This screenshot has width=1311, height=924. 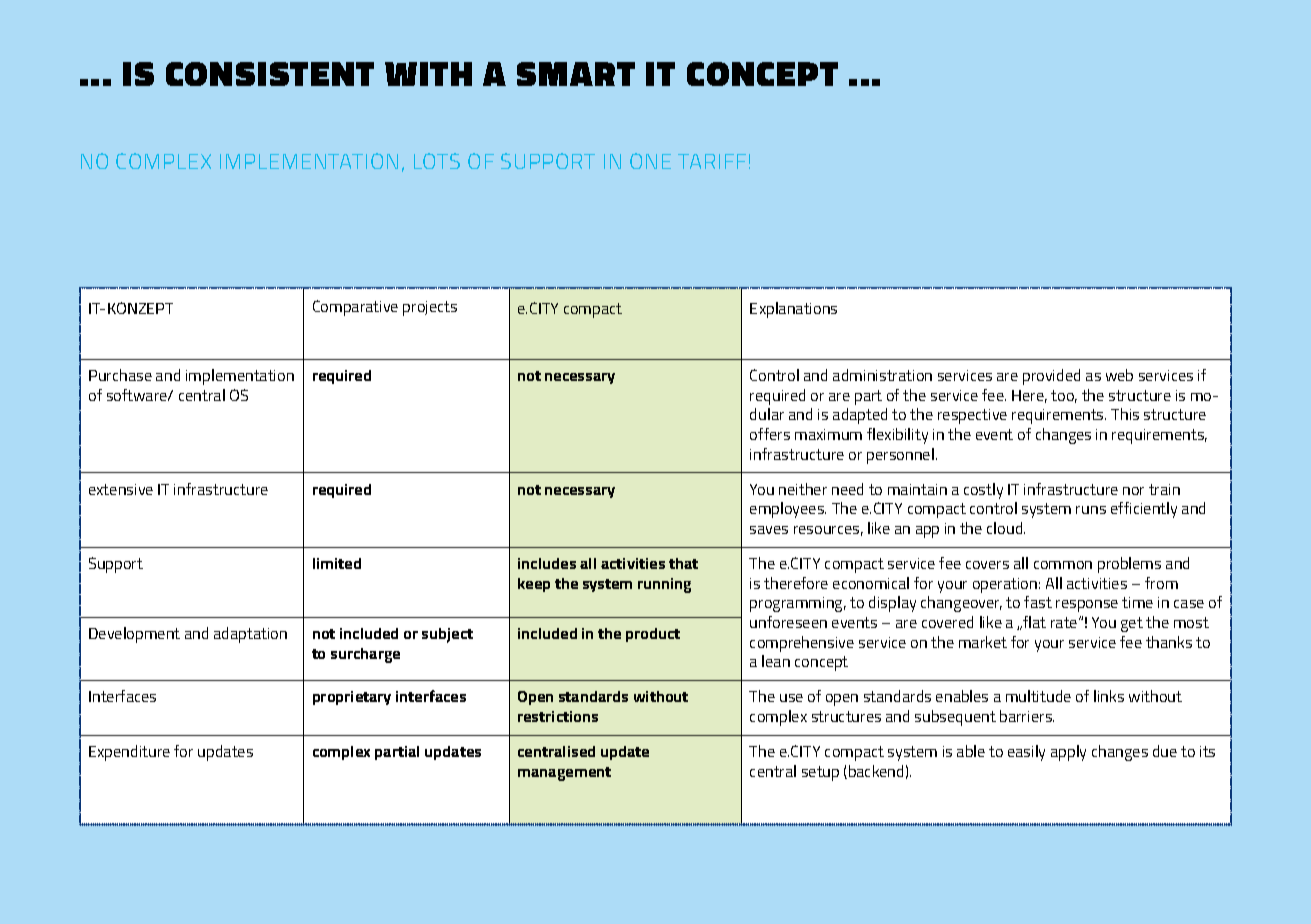 I want to click on Expenditure, so click(x=129, y=753).
